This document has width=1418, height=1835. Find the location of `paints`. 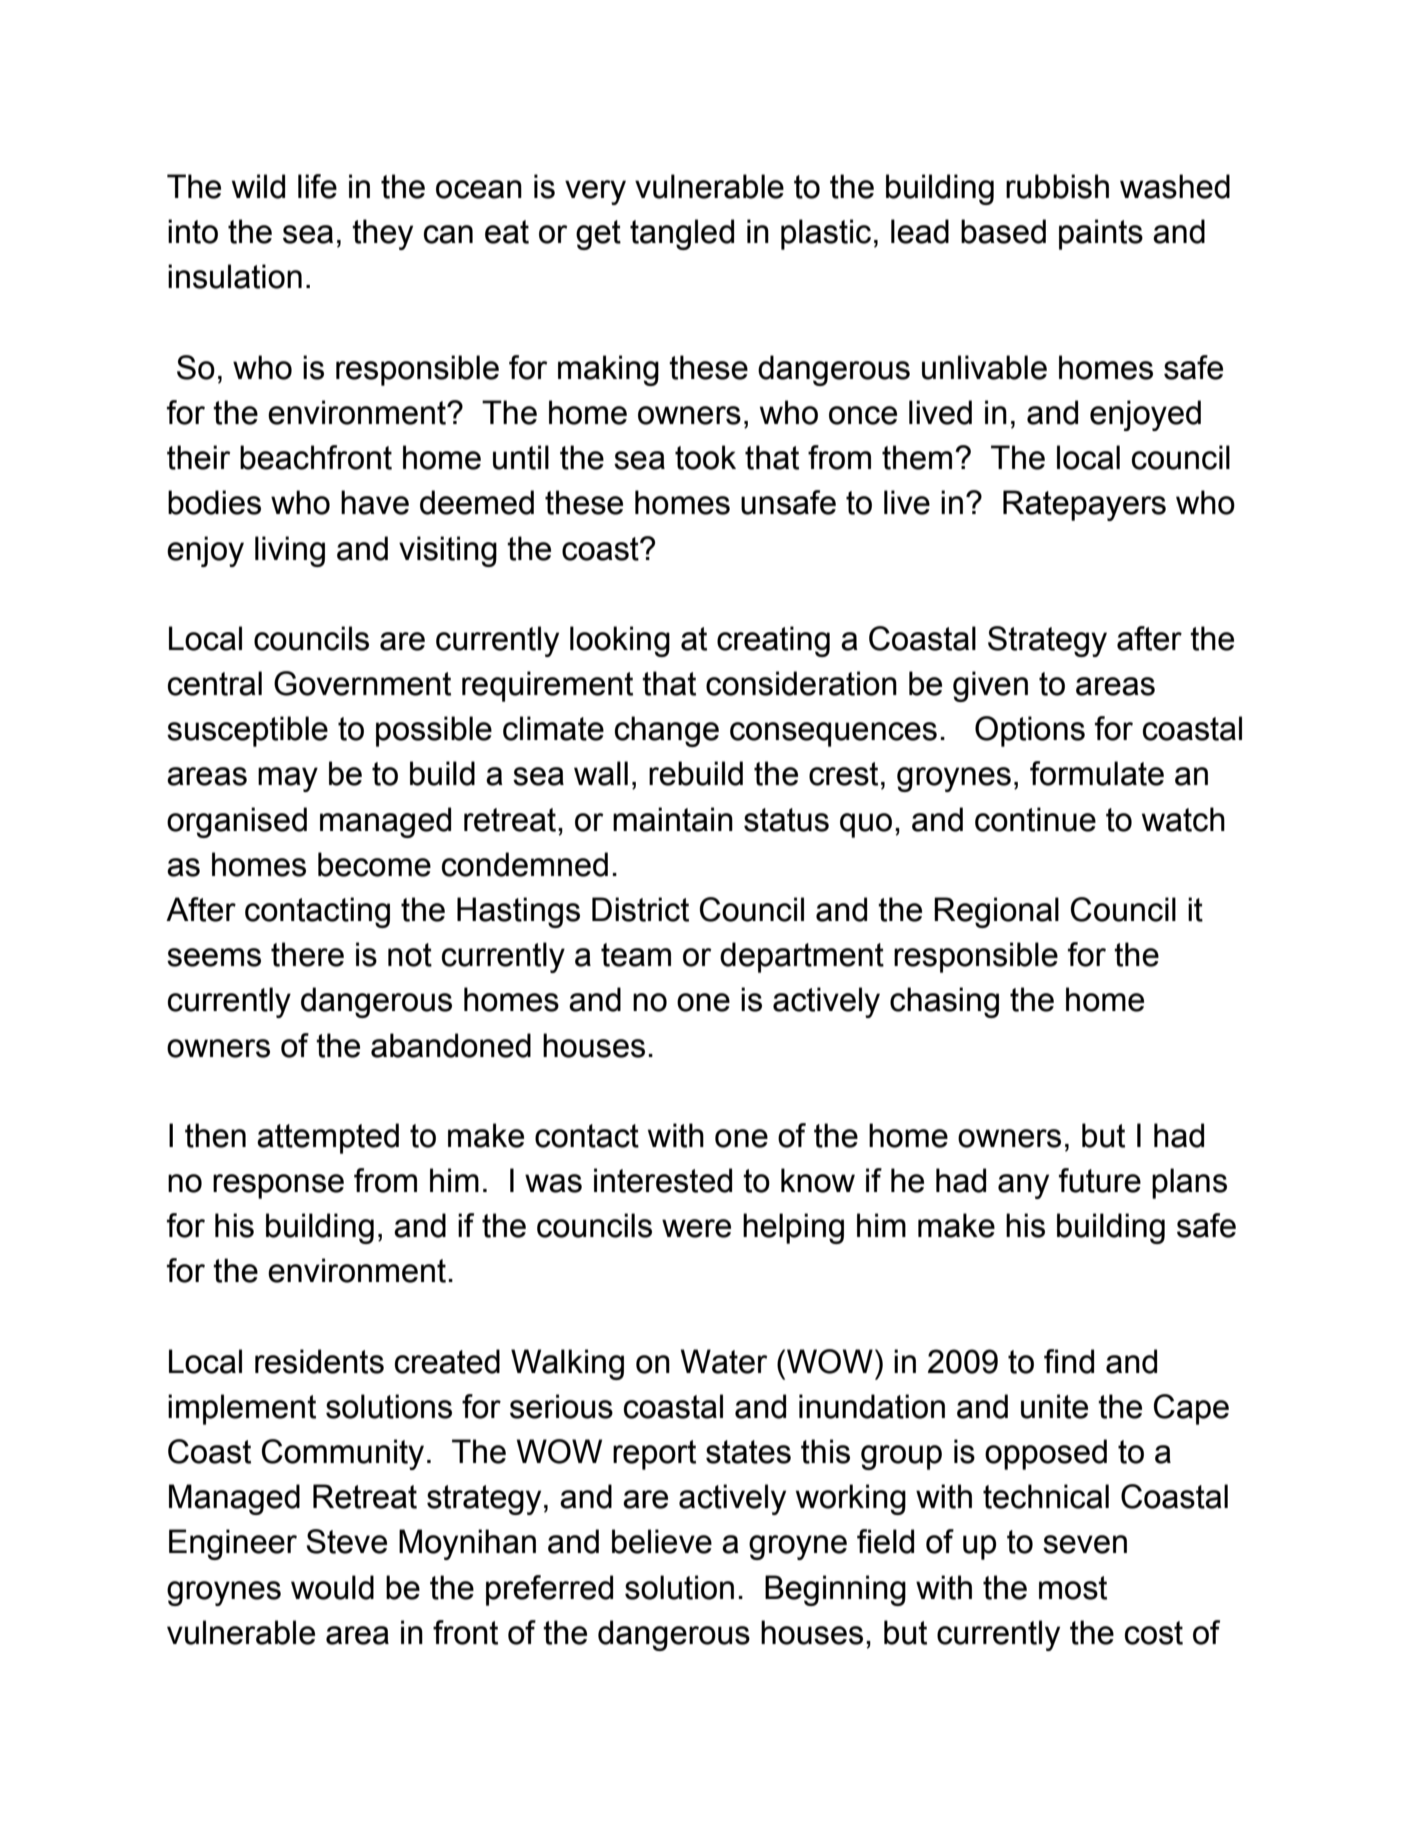

paints is located at coordinates (1101, 234).
